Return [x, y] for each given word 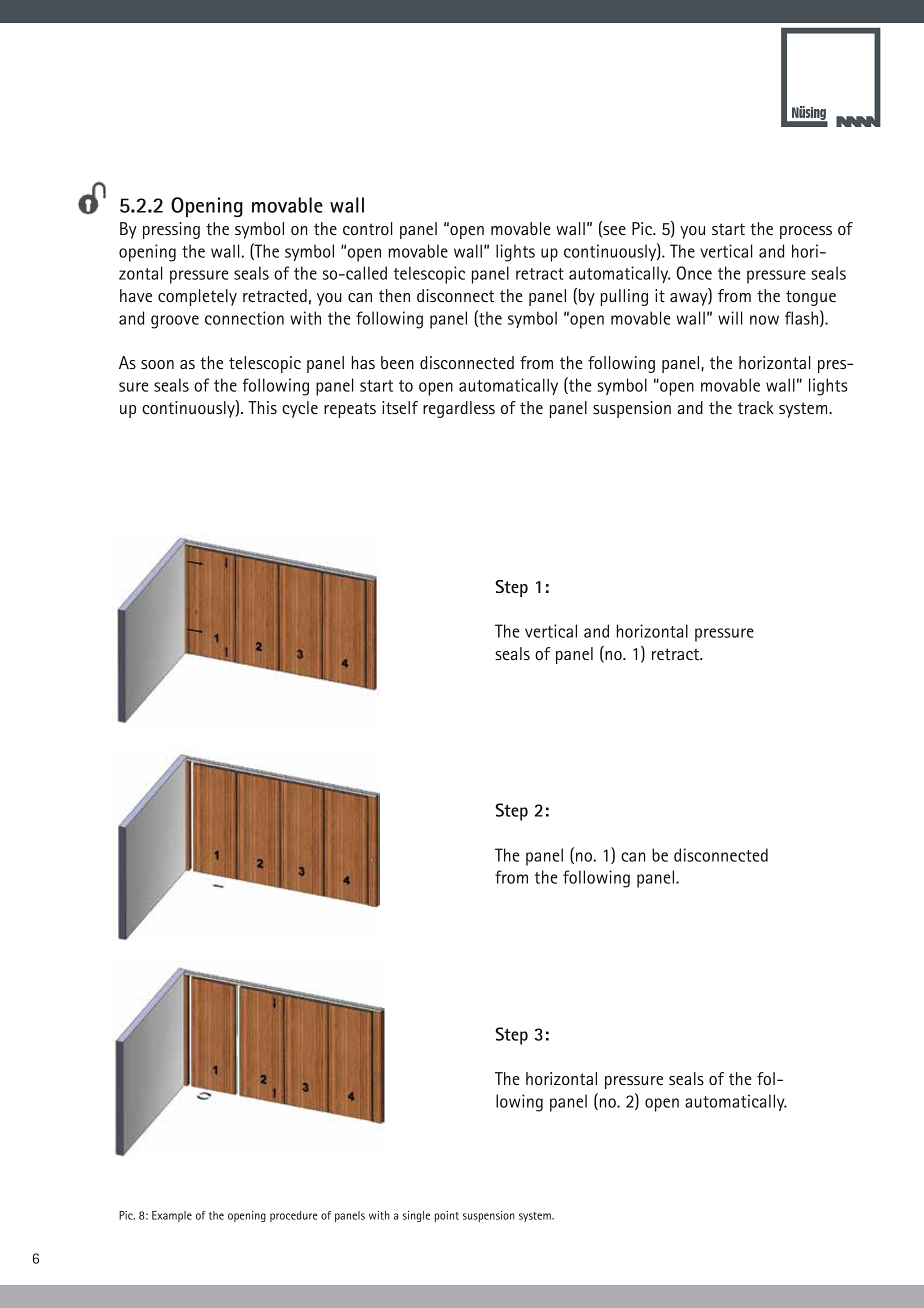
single [416, 1216]
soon [157, 364]
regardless [459, 409]
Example [172, 1216]
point [447, 1216]
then [394, 295]
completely [197, 297]
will [730, 318]
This [262, 407]
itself [400, 407]
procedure [294, 1216]
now [764, 320]
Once [694, 273]
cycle [300, 409]
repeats [350, 410]
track [756, 407]
